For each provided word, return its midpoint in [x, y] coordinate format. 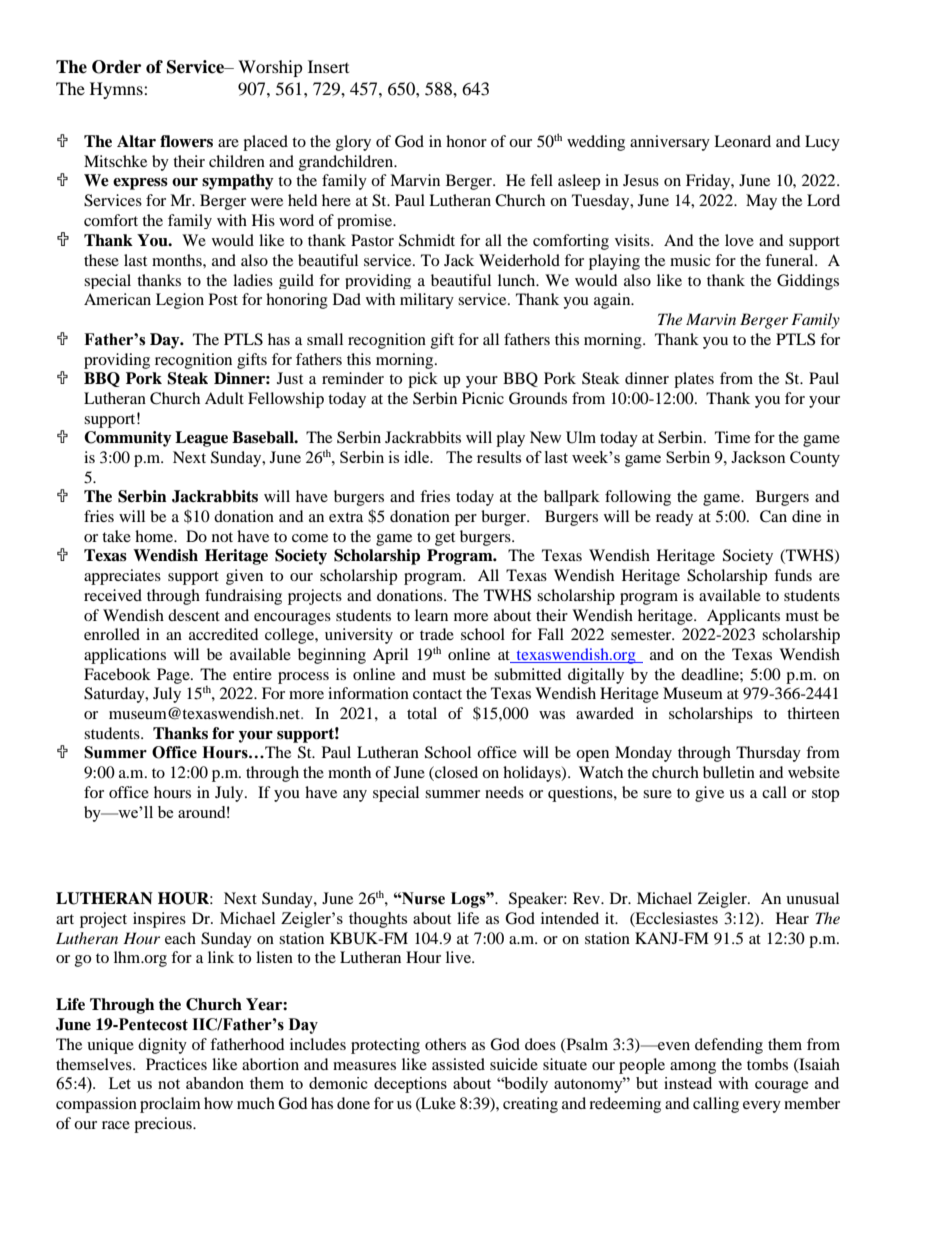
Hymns [117, 90]
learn [431, 615]
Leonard [742, 141]
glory [353, 143]
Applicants [743, 617]
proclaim [170, 1105]
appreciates [122, 577]
